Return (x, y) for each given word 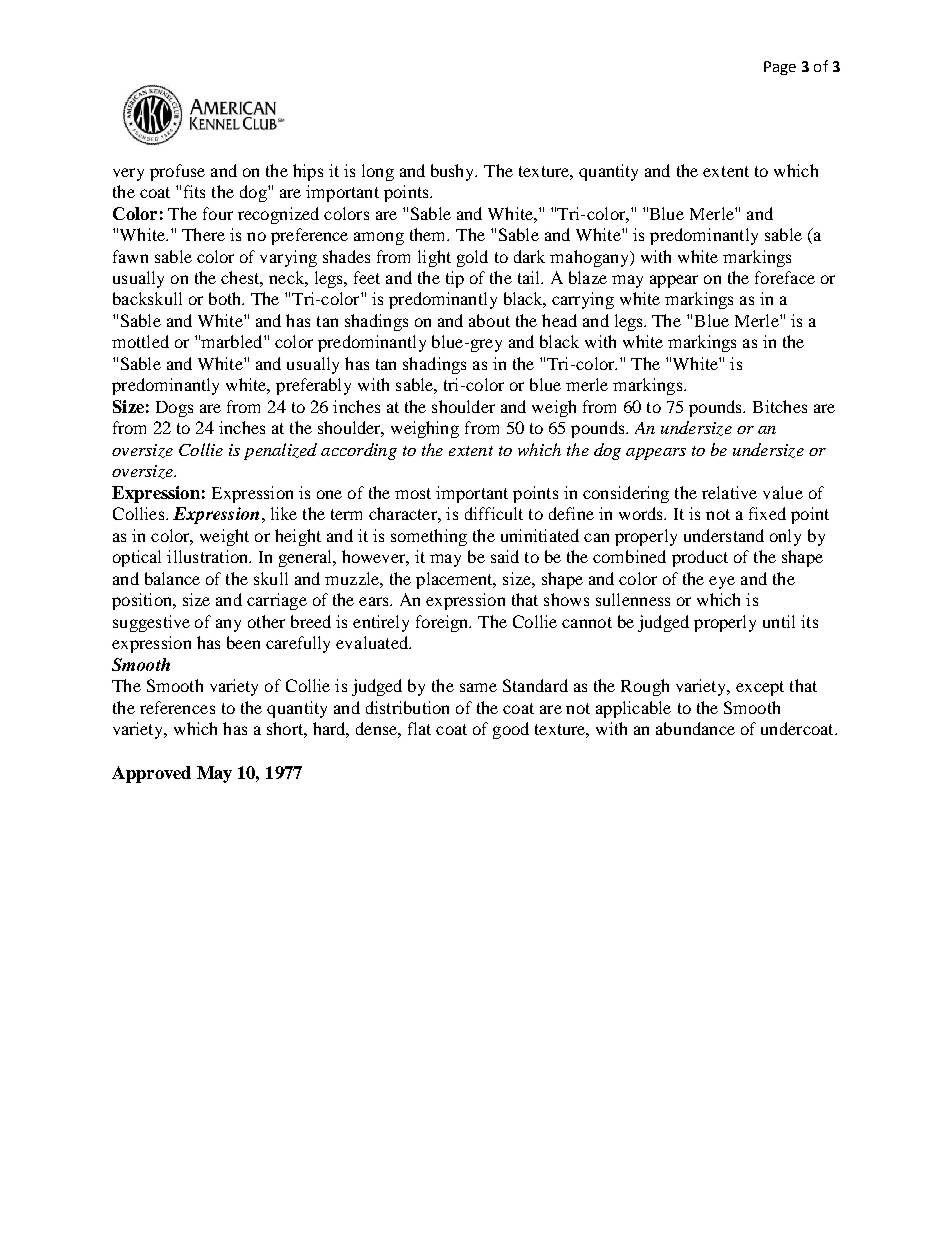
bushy (454, 172)
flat (419, 728)
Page (780, 68)
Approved (151, 774)
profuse (177, 172)
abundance (695, 728)
